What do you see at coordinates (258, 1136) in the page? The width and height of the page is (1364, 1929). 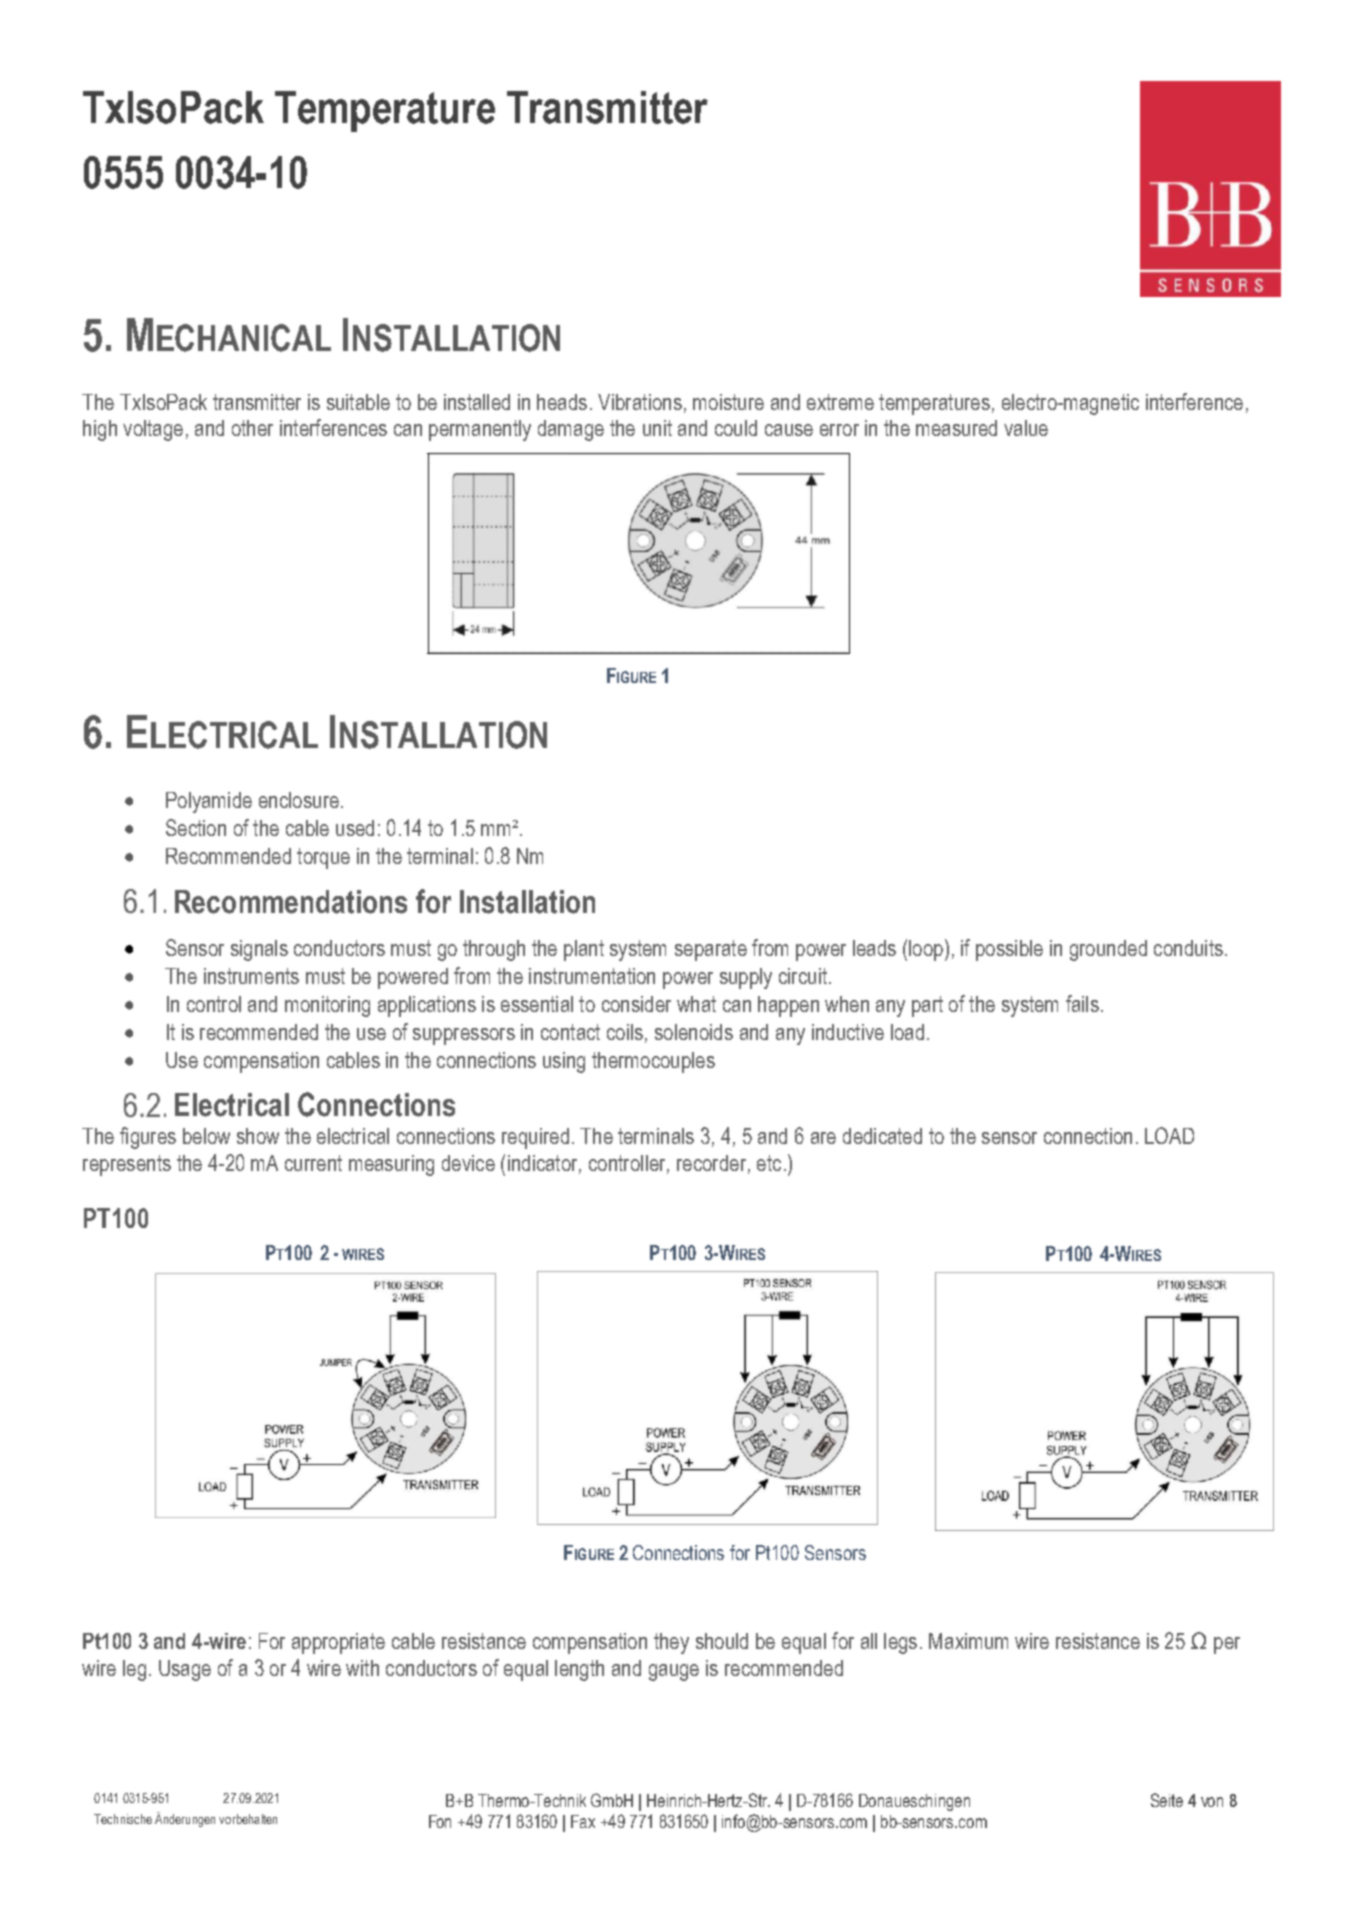 I see `show` at bounding box center [258, 1136].
